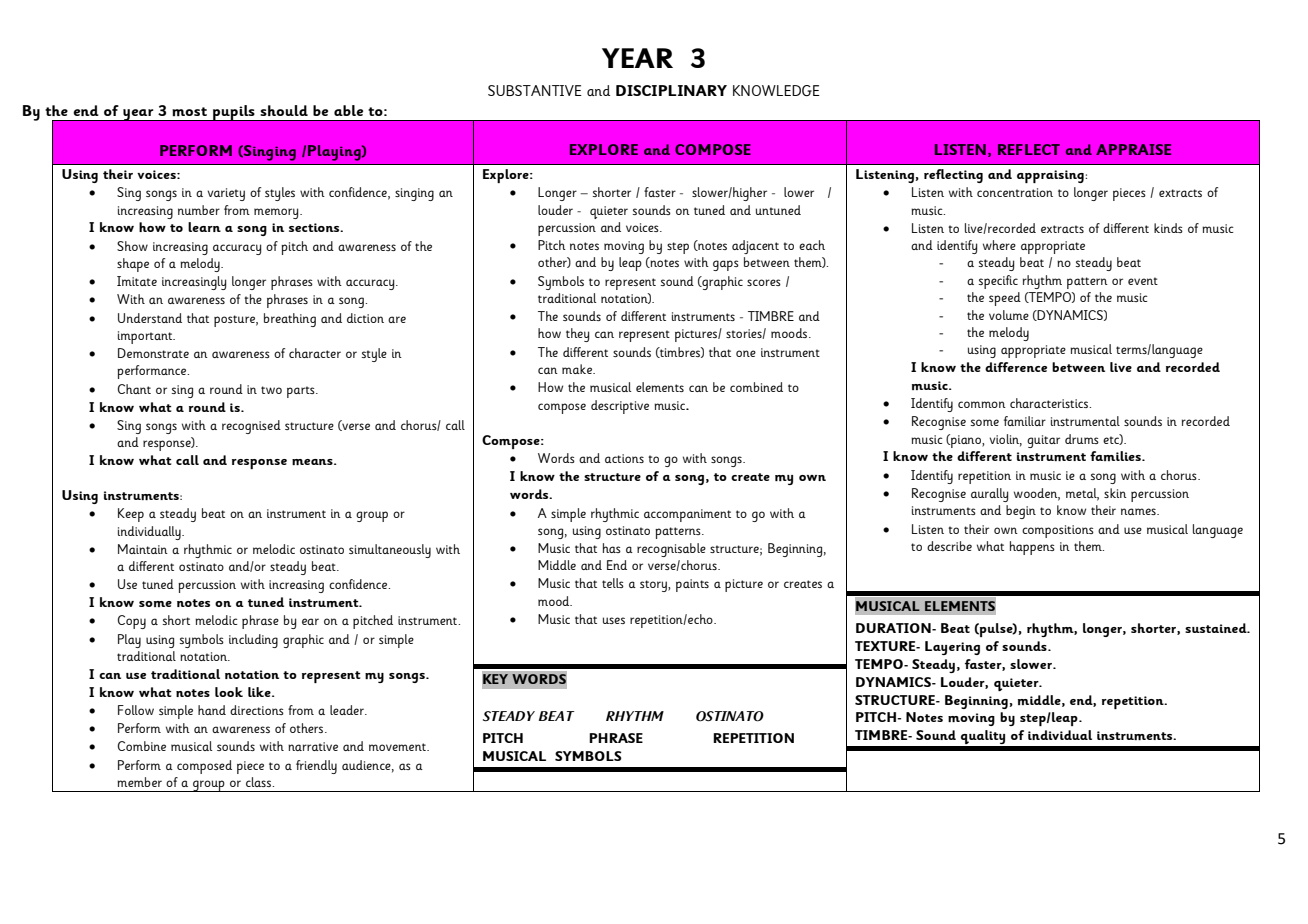  Describe the element at coordinates (302, 392) in the document. I see `parts` at that location.
